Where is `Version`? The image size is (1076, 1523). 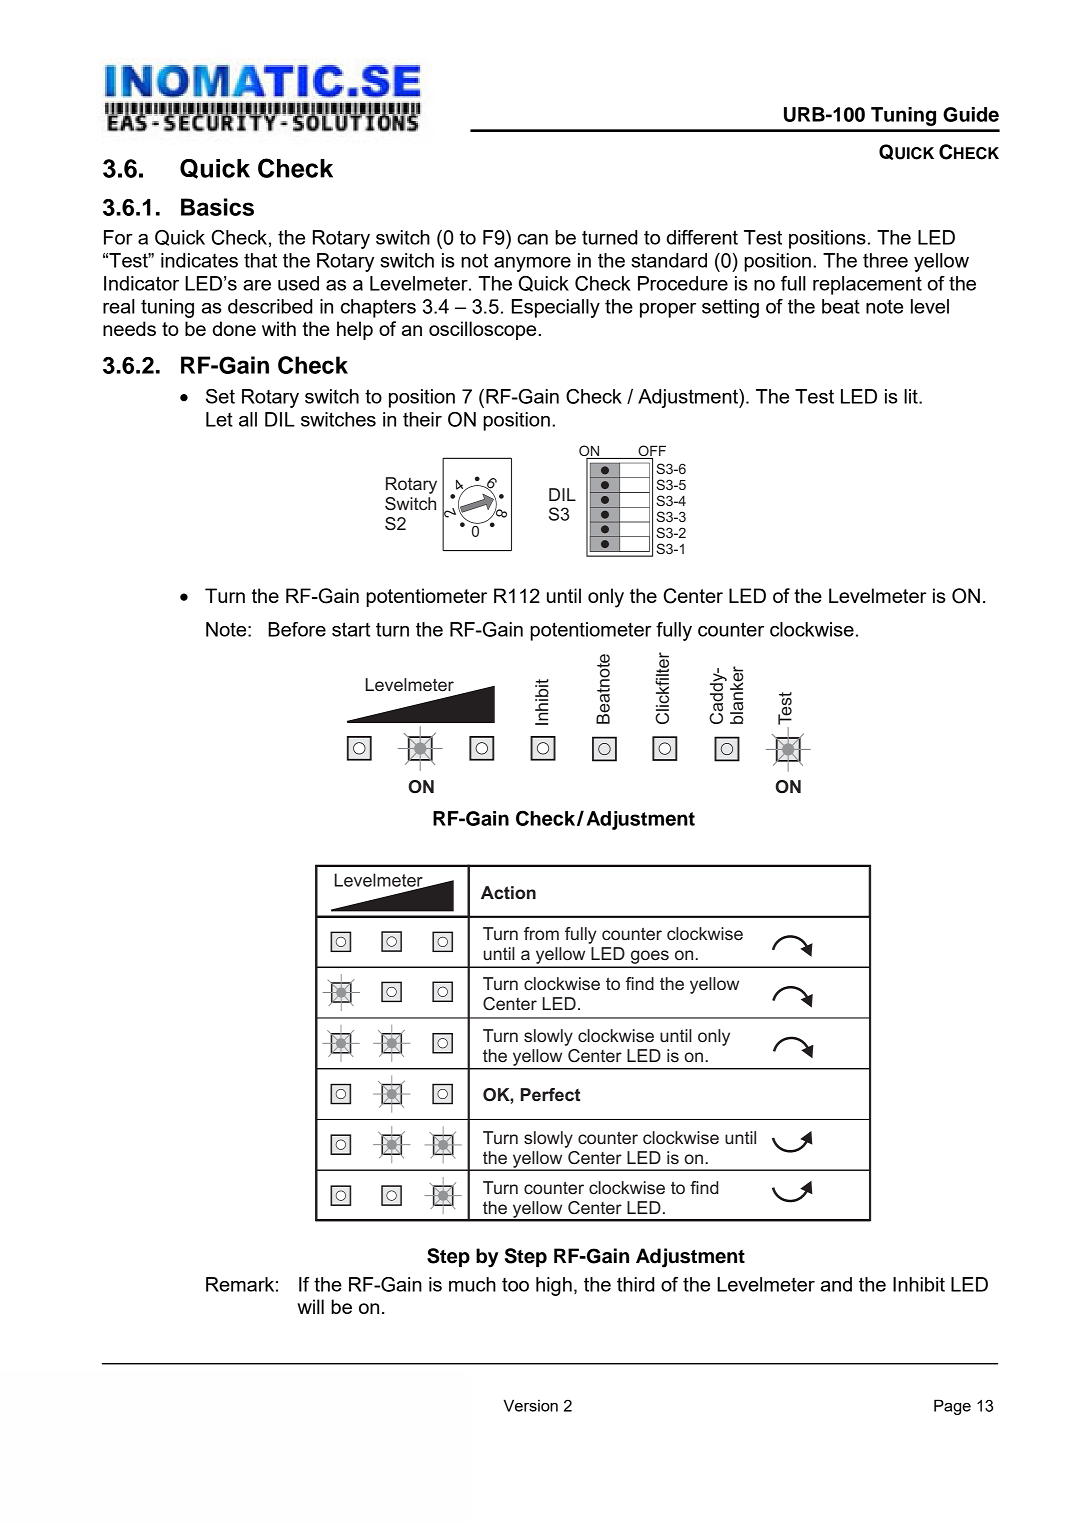 Version is located at coordinates (530, 1405).
